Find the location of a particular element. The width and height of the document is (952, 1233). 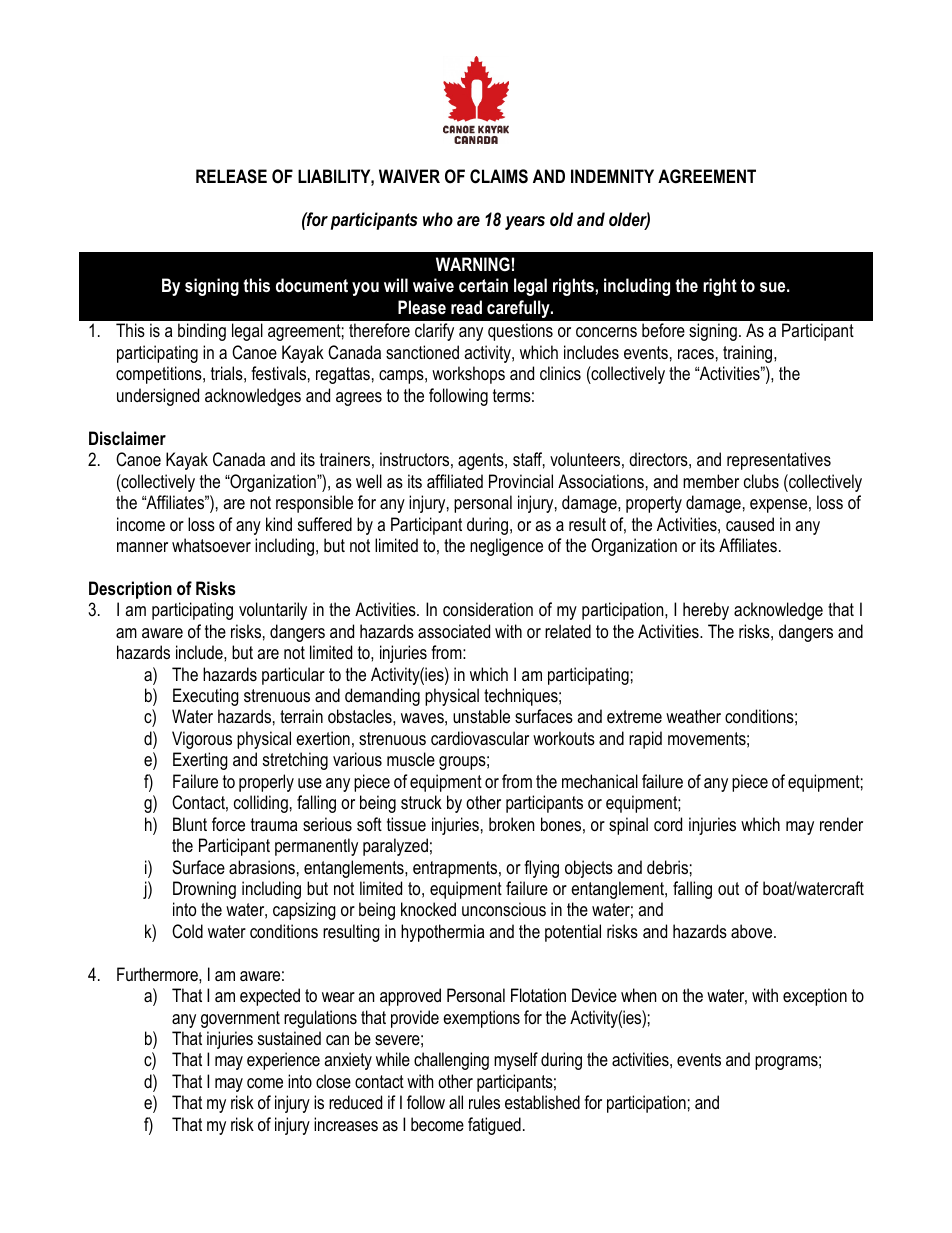

RELEASE is located at coordinates (231, 176).
